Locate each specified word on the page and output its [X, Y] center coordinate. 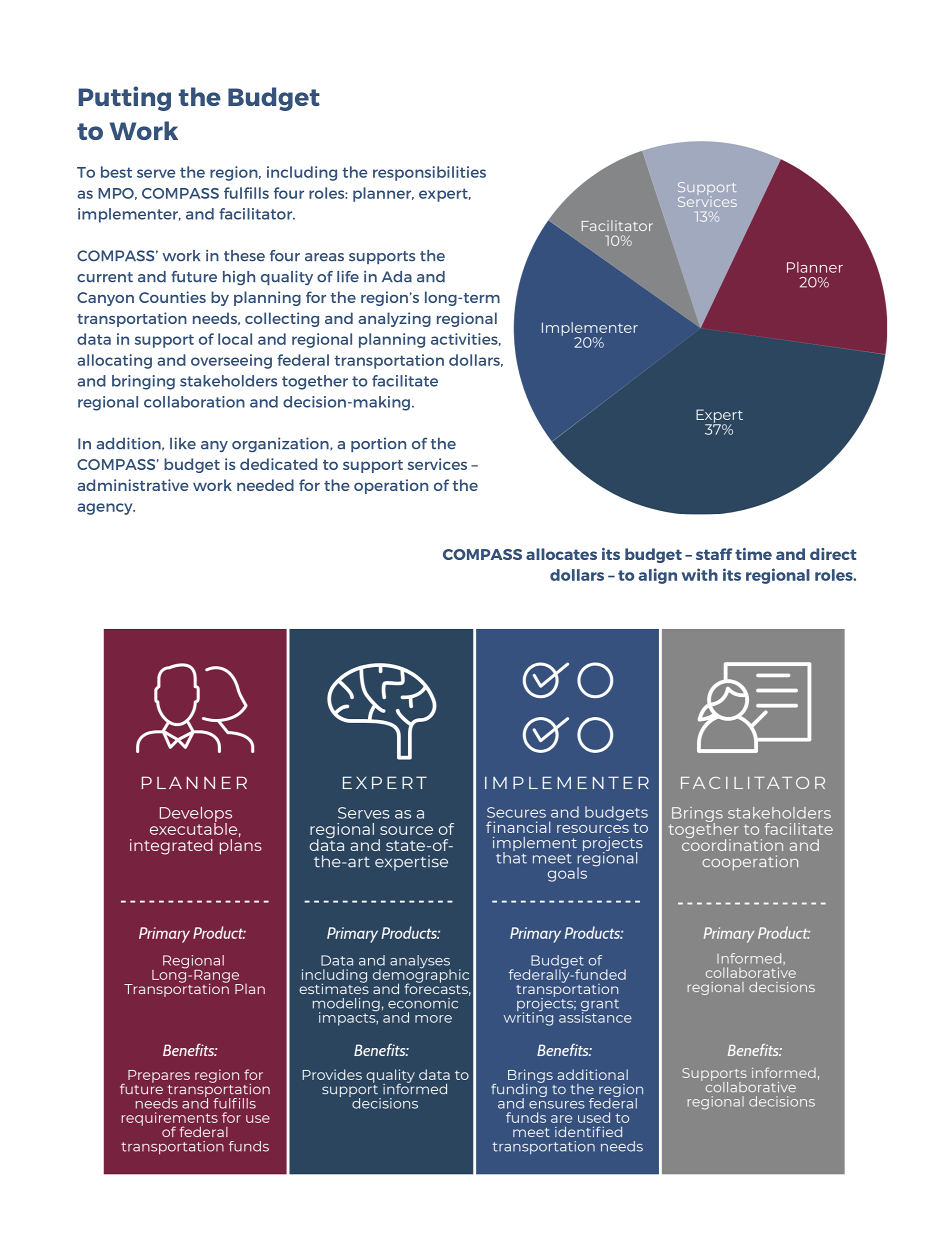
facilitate [405, 381]
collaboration [194, 402]
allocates [561, 554]
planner [383, 194]
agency [106, 509]
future [194, 276]
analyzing [394, 319]
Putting [125, 98]
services [437, 464]
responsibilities [429, 173]
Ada [397, 277]
